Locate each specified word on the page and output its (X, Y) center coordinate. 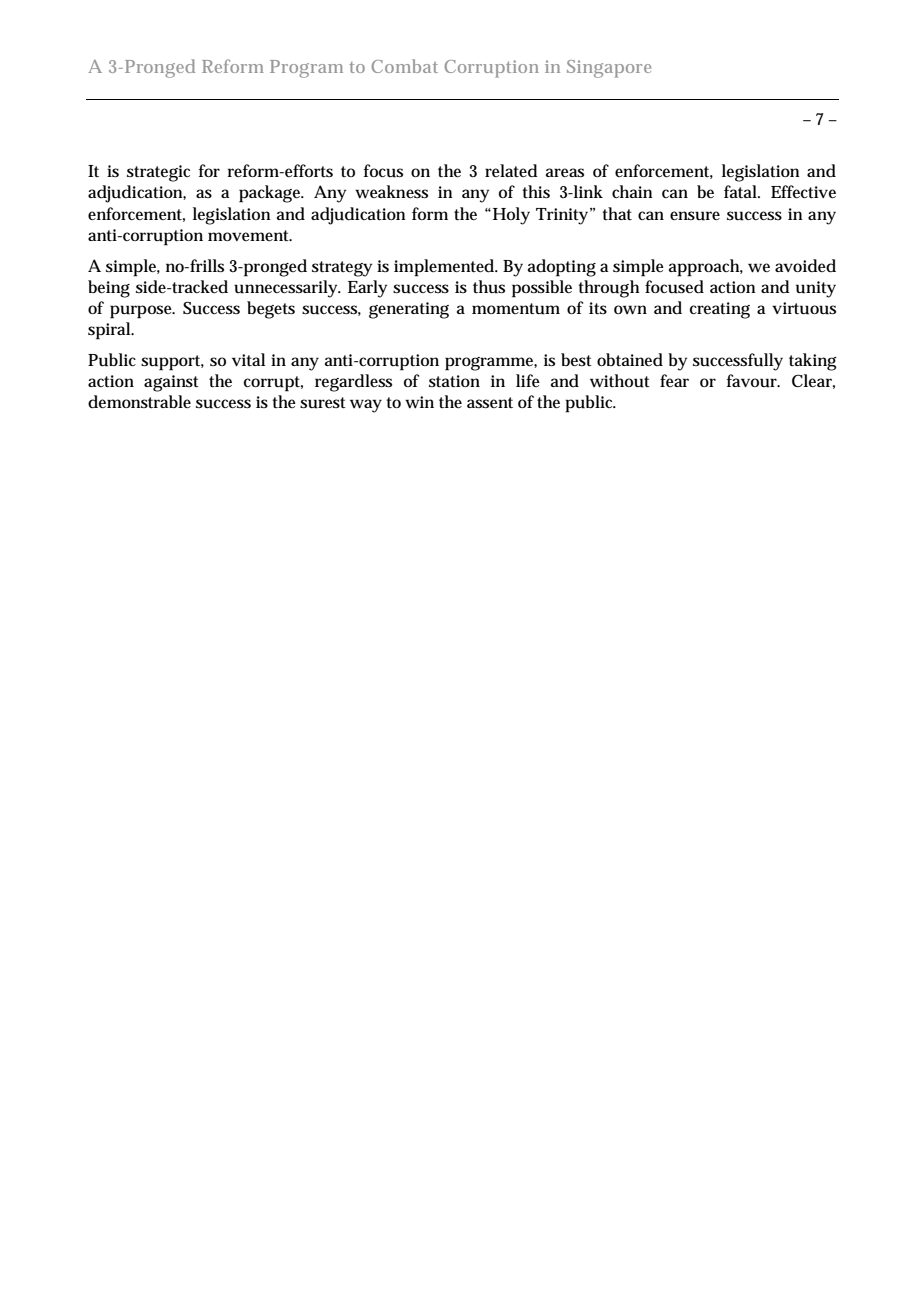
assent (490, 403)
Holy (510, 216)
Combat (405, 66)
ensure (695, 216)
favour (753, 381)
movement (250, 236)
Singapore (609, 69)
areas (565, 173)
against (171, 383)
